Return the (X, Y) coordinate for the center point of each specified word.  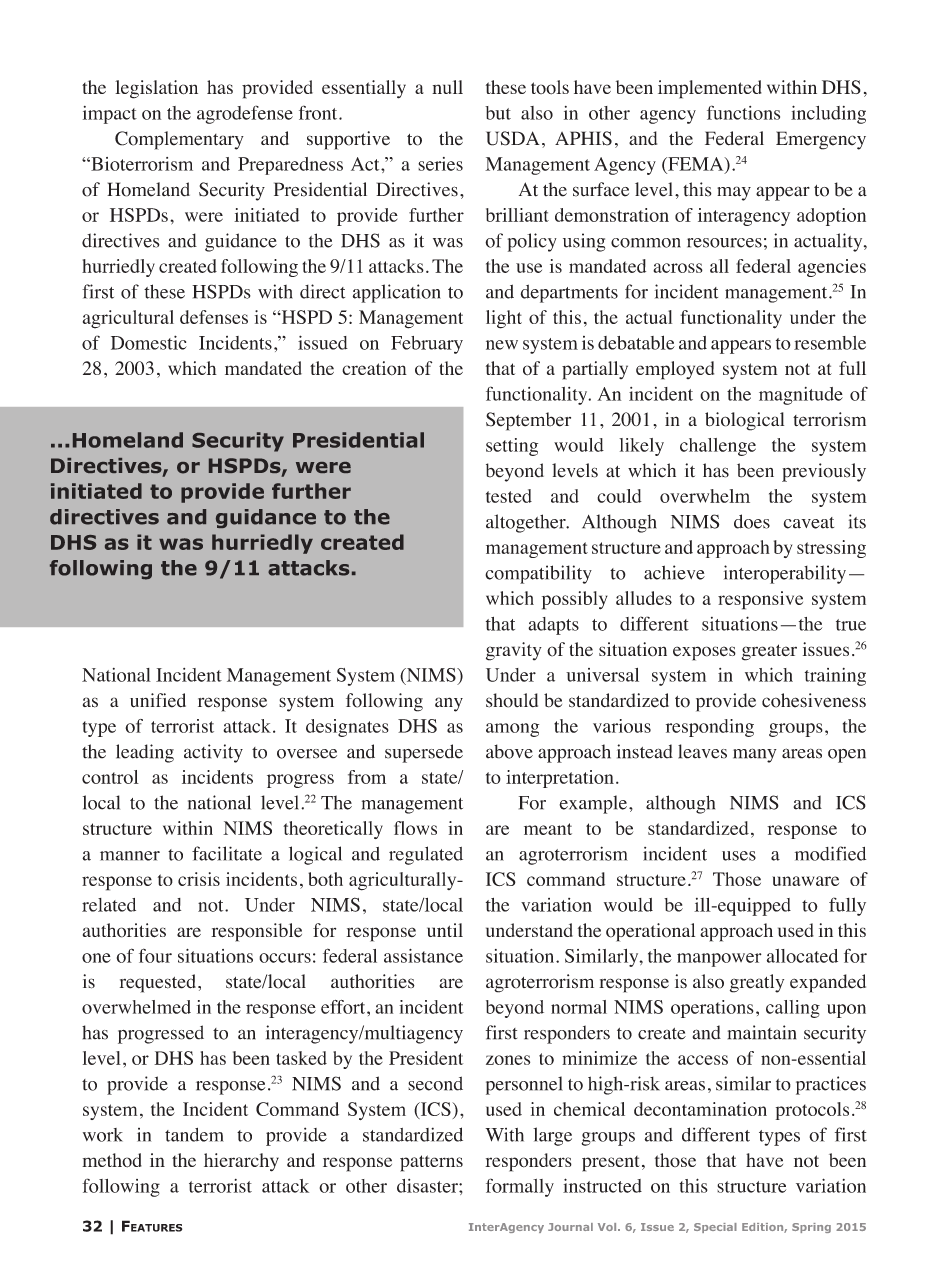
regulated (426, 855)
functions (743, 112)
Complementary (179, 140)
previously (824, 472)
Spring (811, 1228)
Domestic (149, 342)
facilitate (227, 853)
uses (739, 856)
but (498, 113)
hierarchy (241, 1162)
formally (520, 1187)
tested (509, 496)
